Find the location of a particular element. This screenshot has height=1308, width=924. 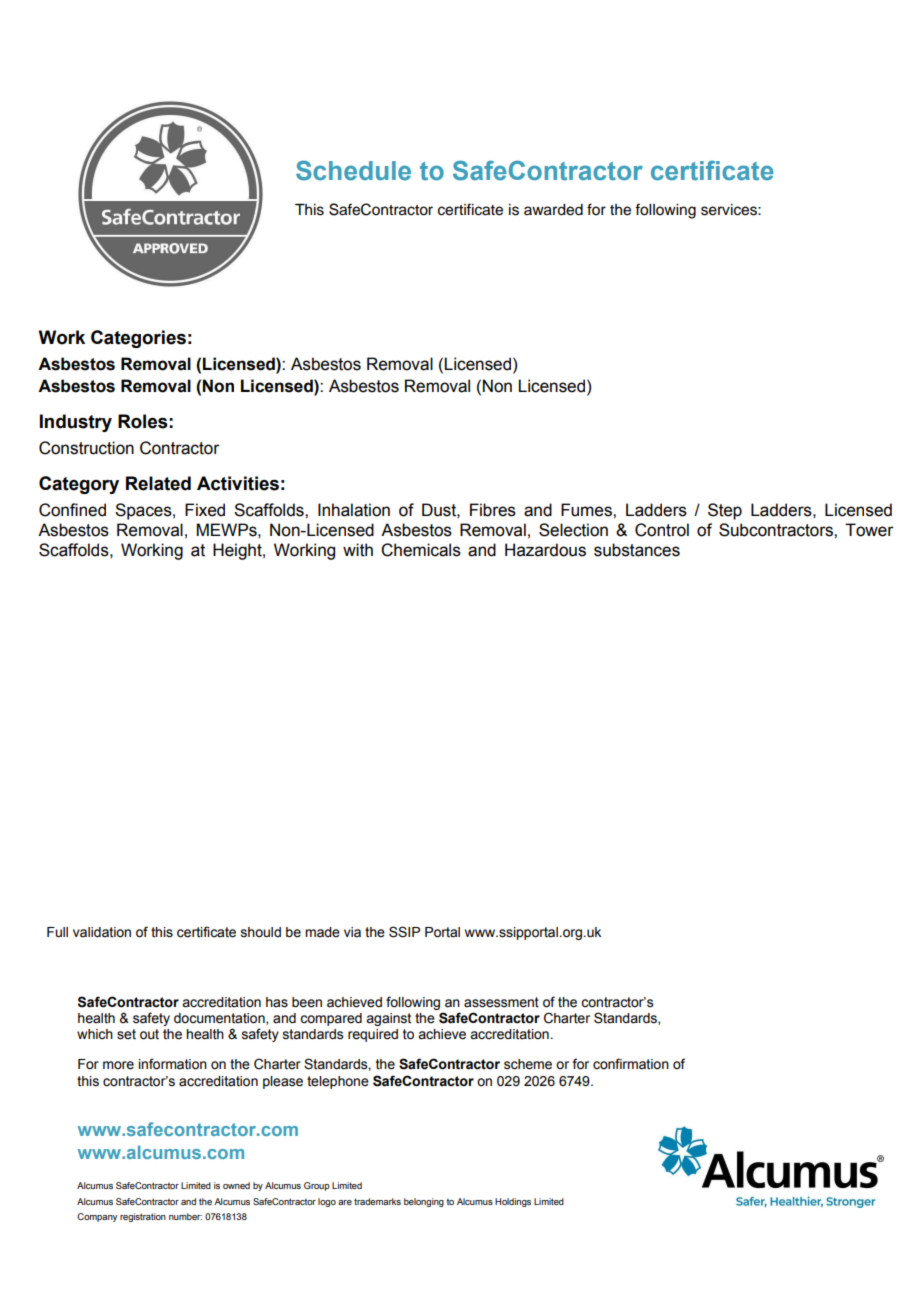

awarded is located at coordinates (553, 210).
